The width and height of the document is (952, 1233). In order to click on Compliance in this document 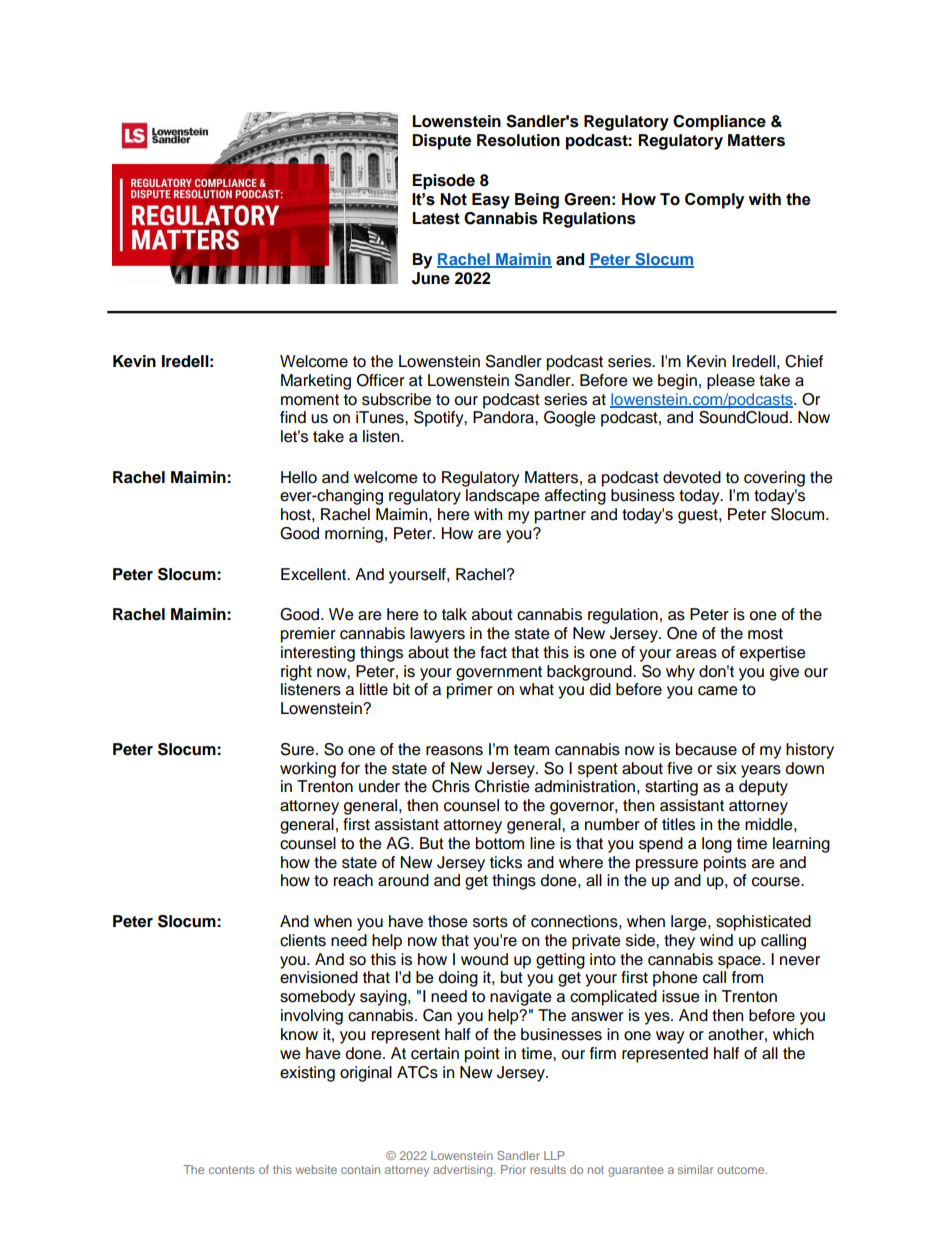, I will do `click(719, 123)`.
